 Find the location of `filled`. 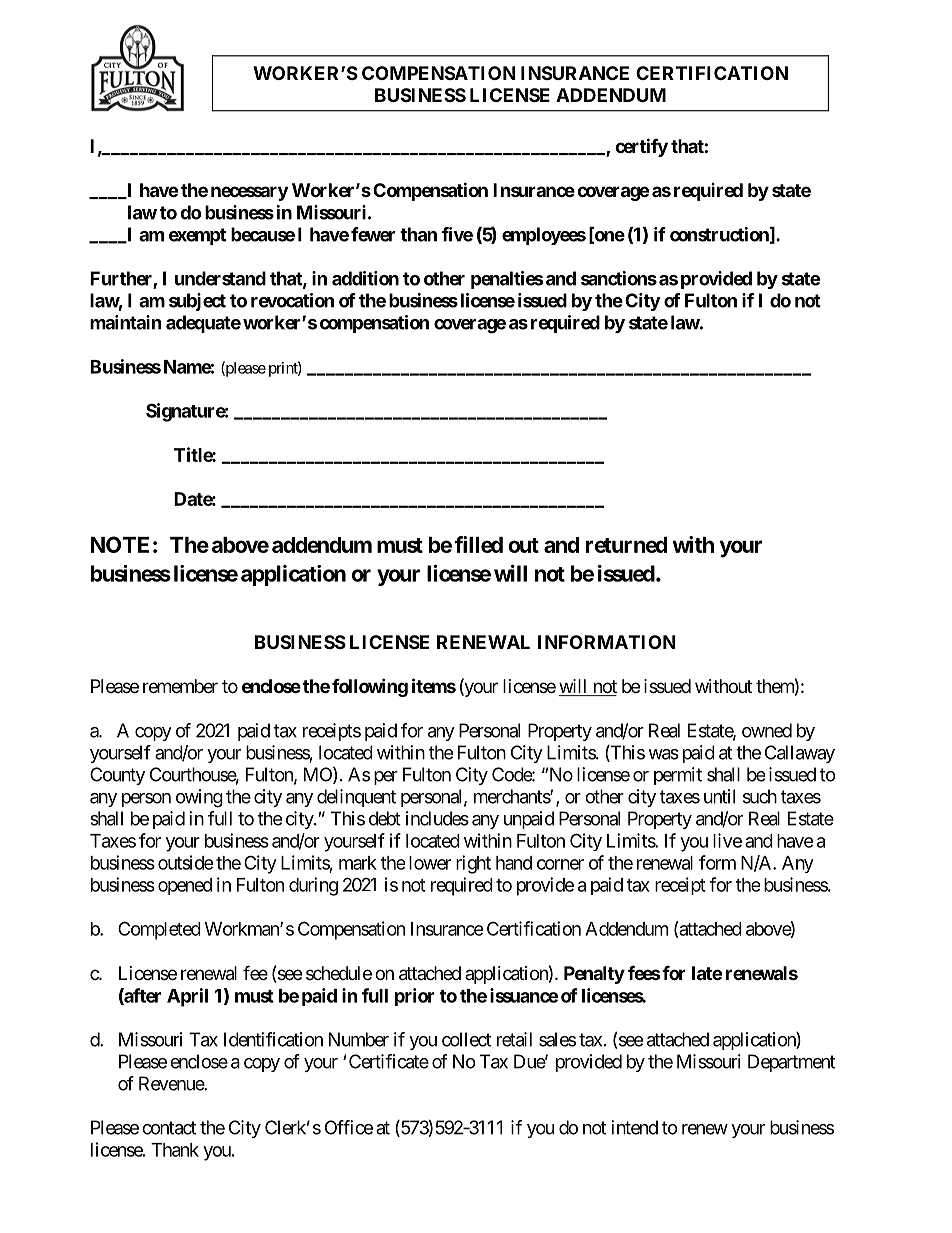

filled is located at coordinates (479, 544).
